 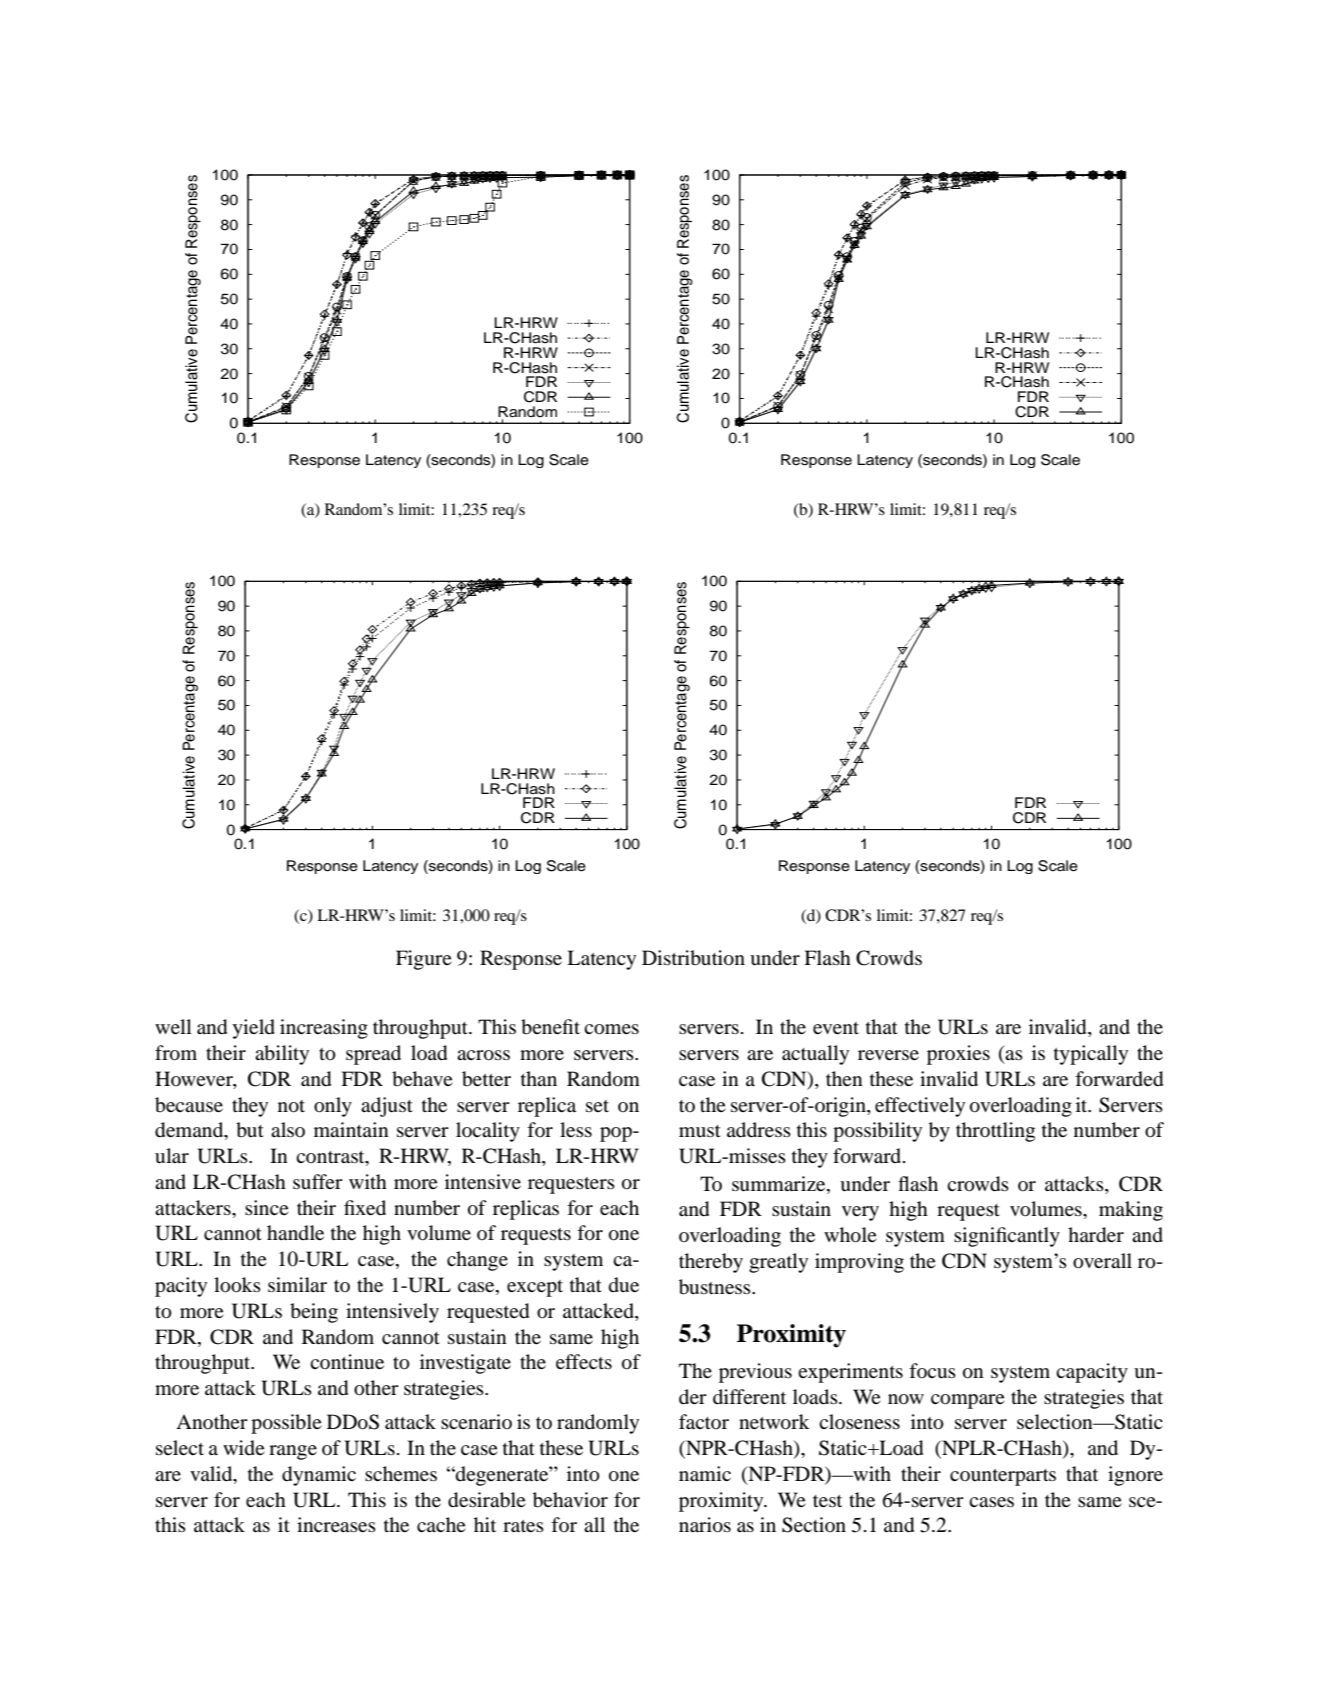 I want to click on Distribution, so click(x=693, y=958).
